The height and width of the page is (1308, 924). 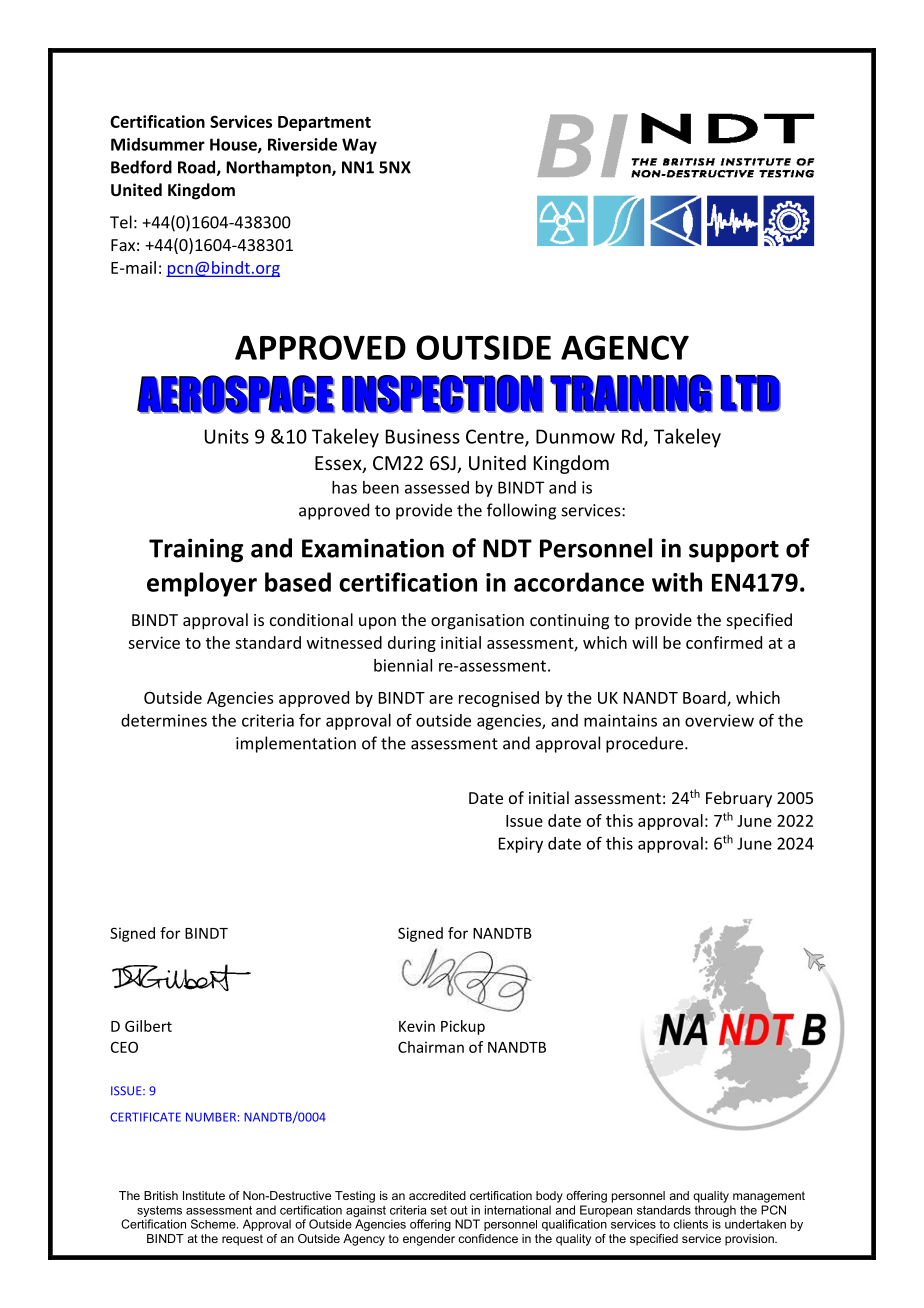 I want to click on Units, so click(x=227, y=436).
